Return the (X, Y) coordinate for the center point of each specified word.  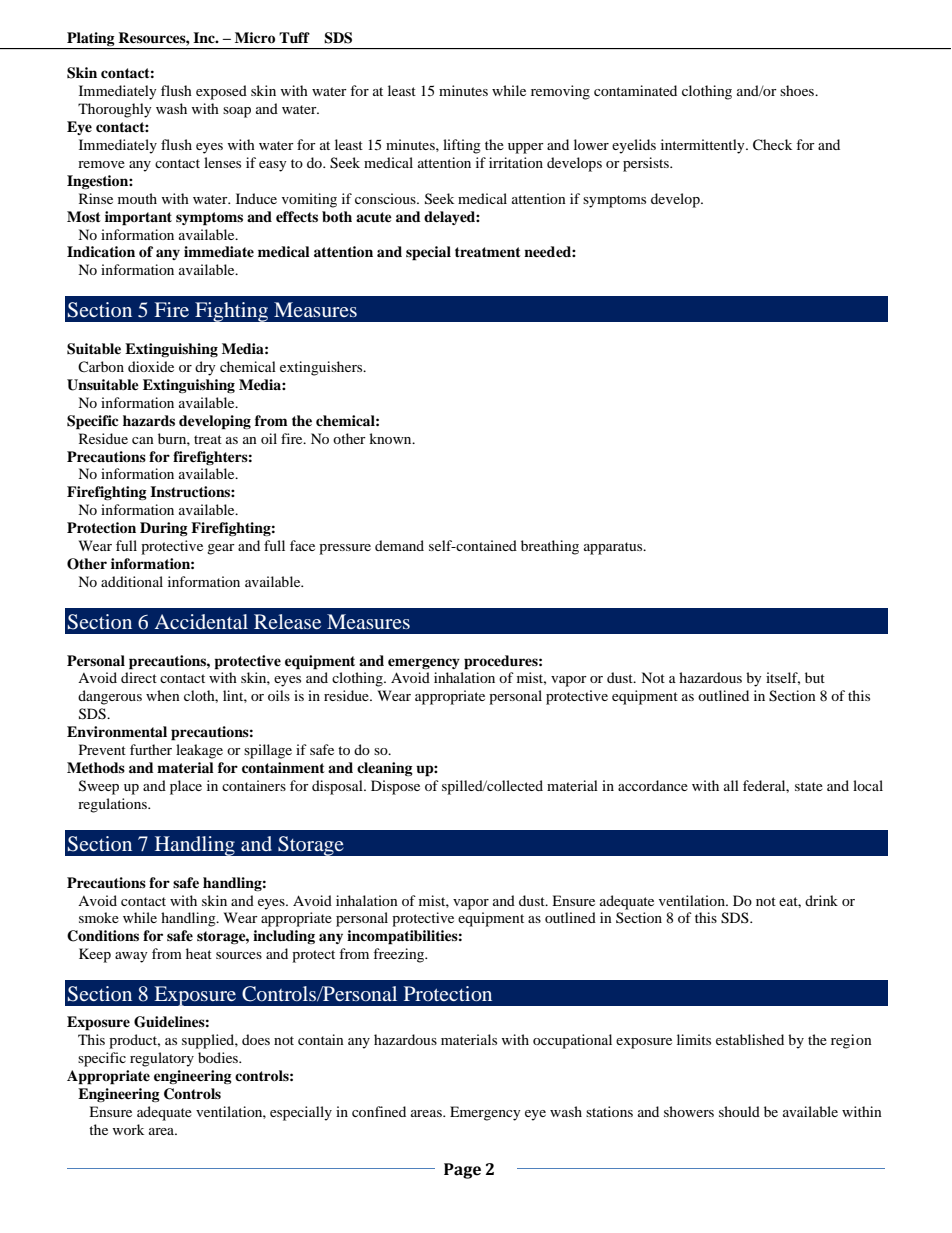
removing (560, 92)
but (815, 677)
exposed (221, 92)
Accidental (201, 621)
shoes (798, 90)
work (128, 1129)
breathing (550, 547)
